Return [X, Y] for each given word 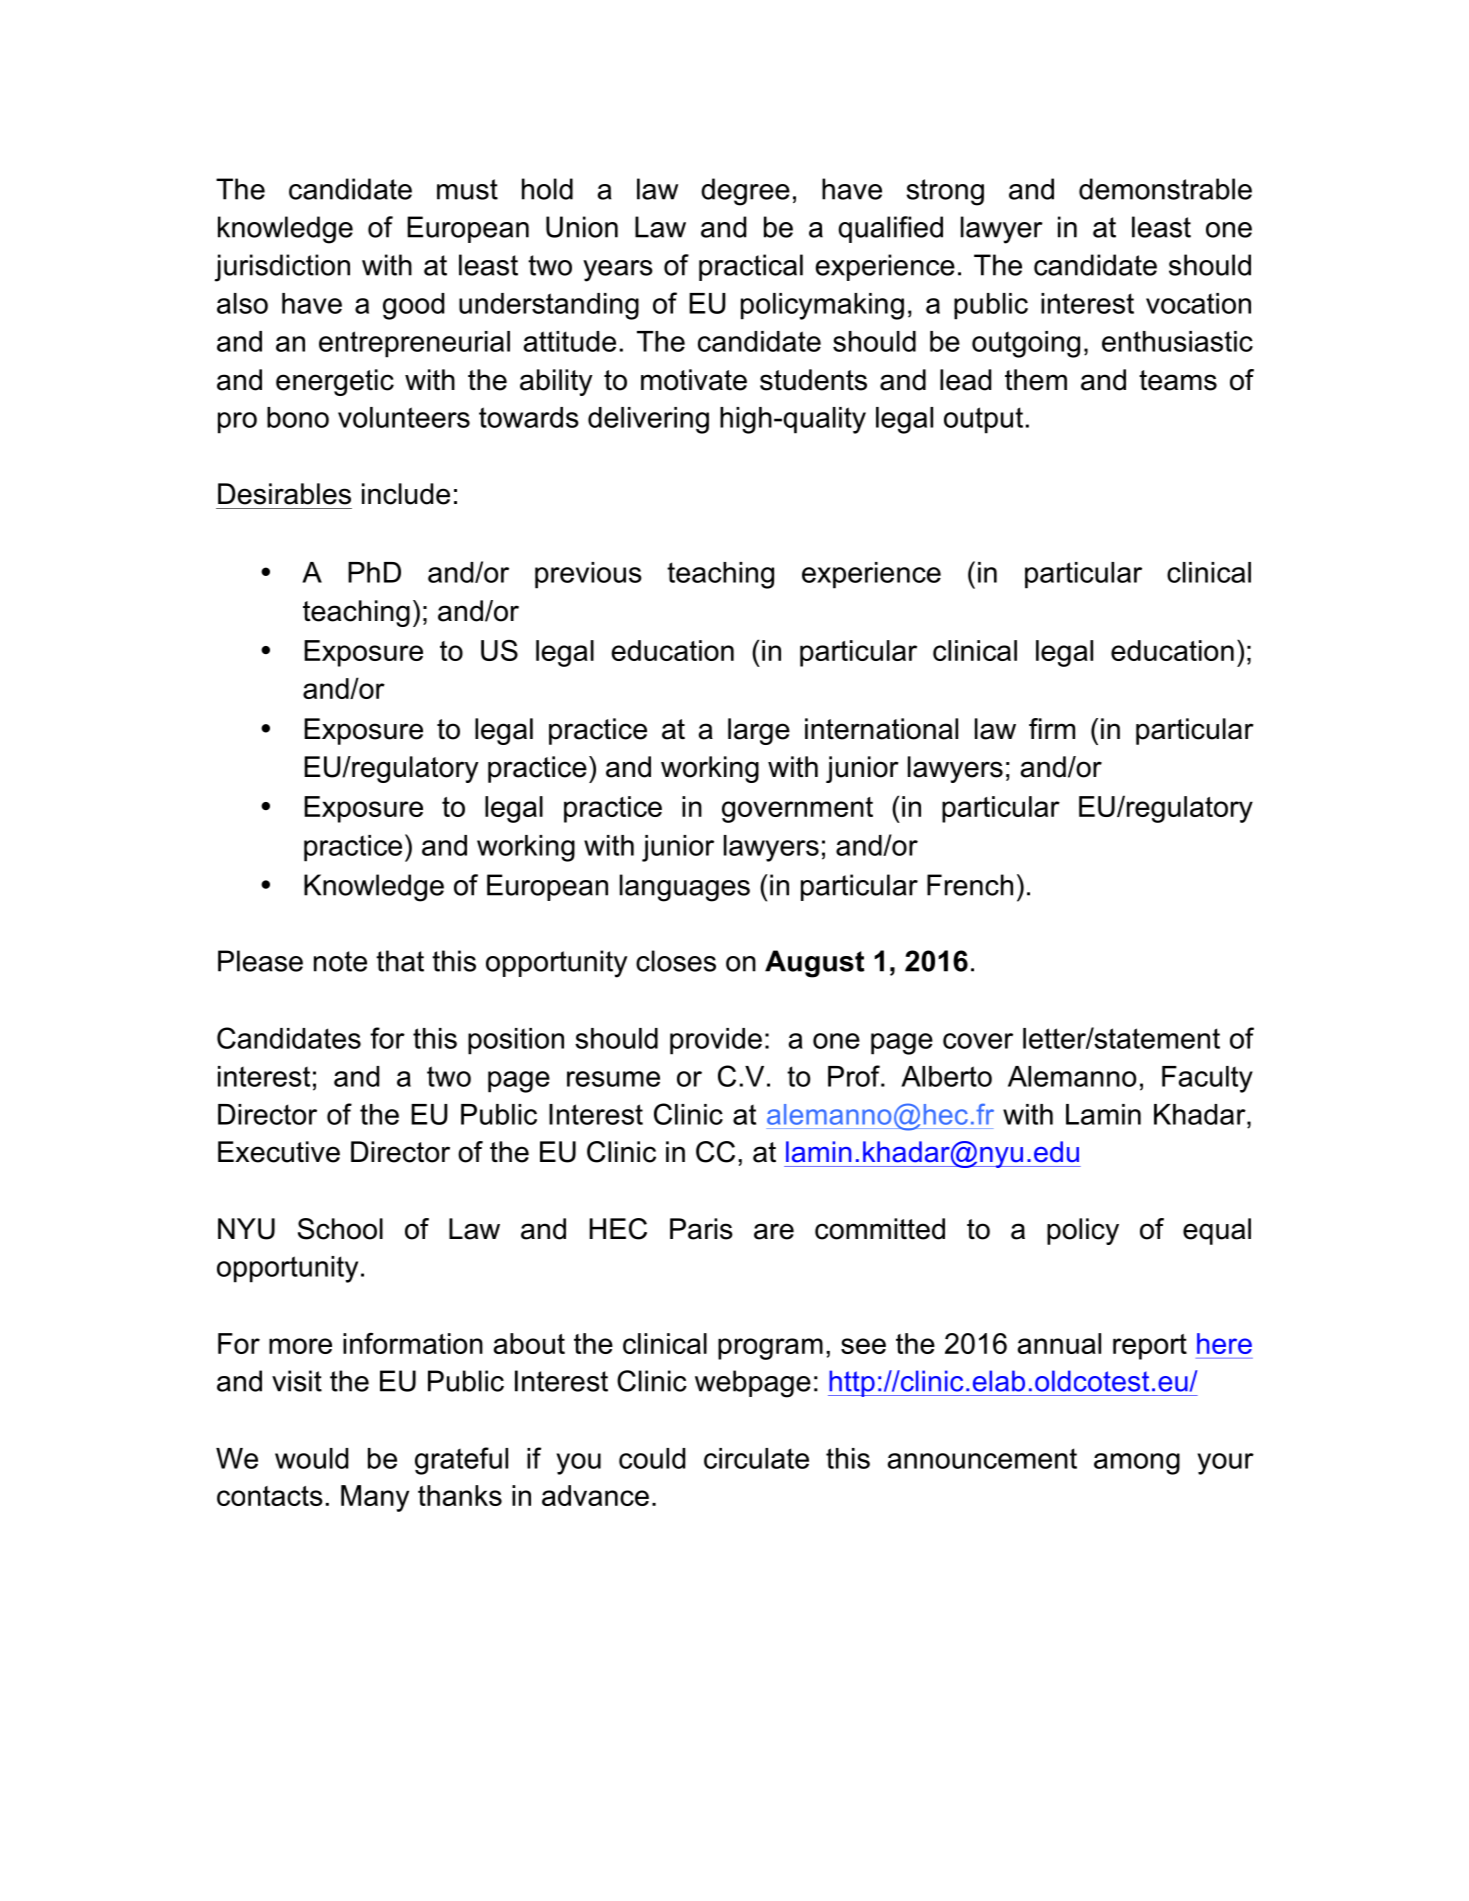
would [311, 1458]
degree [745, 192]
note [340, 961]
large [759, 731]
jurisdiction [282, 268]
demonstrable [1165, 189]
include [406, 494]
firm [1052, 728]
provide [716, 1041]
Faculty [1207, 1079]
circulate [756, 1458]
